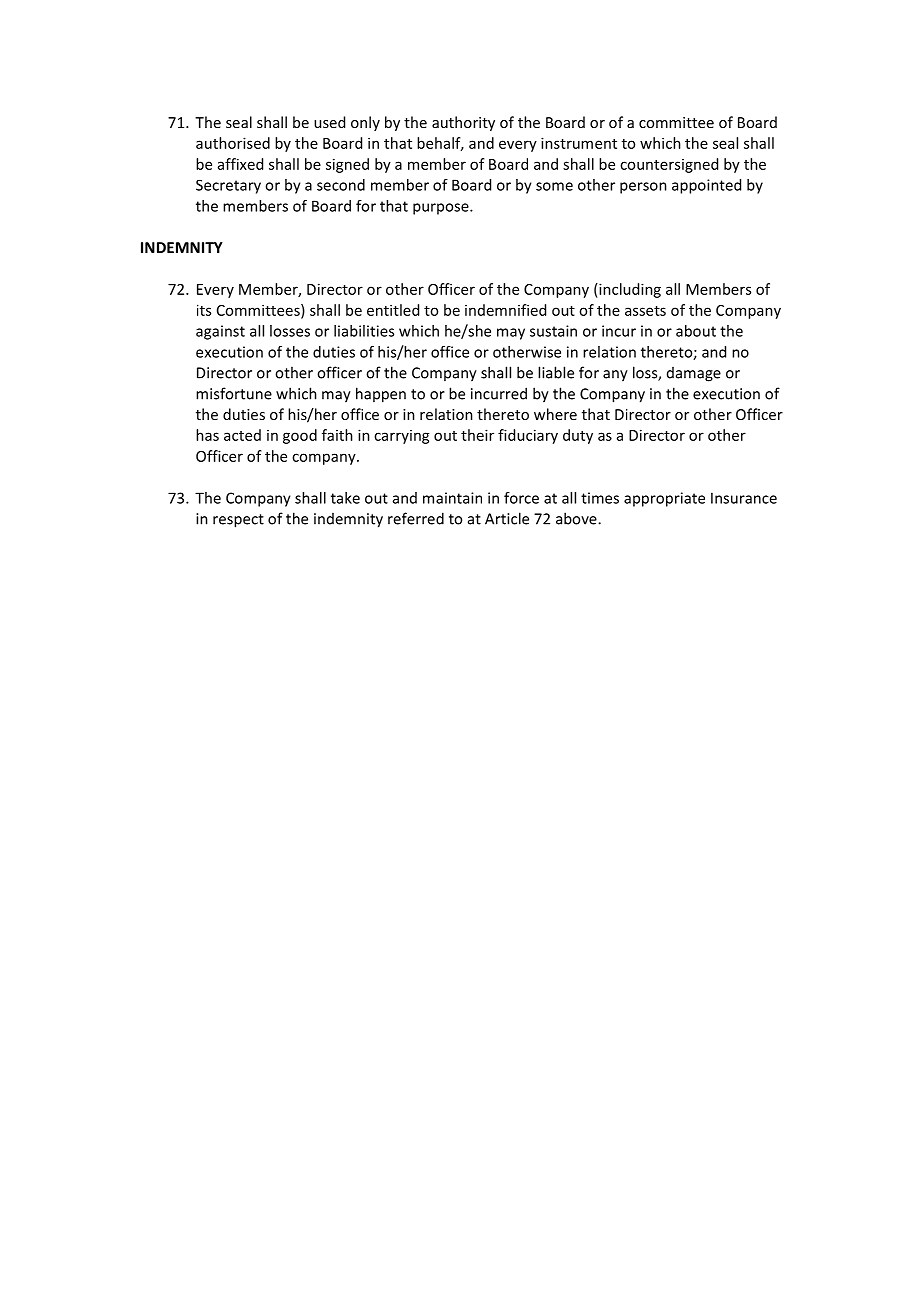  I want to click on against, so click(220, 332).
